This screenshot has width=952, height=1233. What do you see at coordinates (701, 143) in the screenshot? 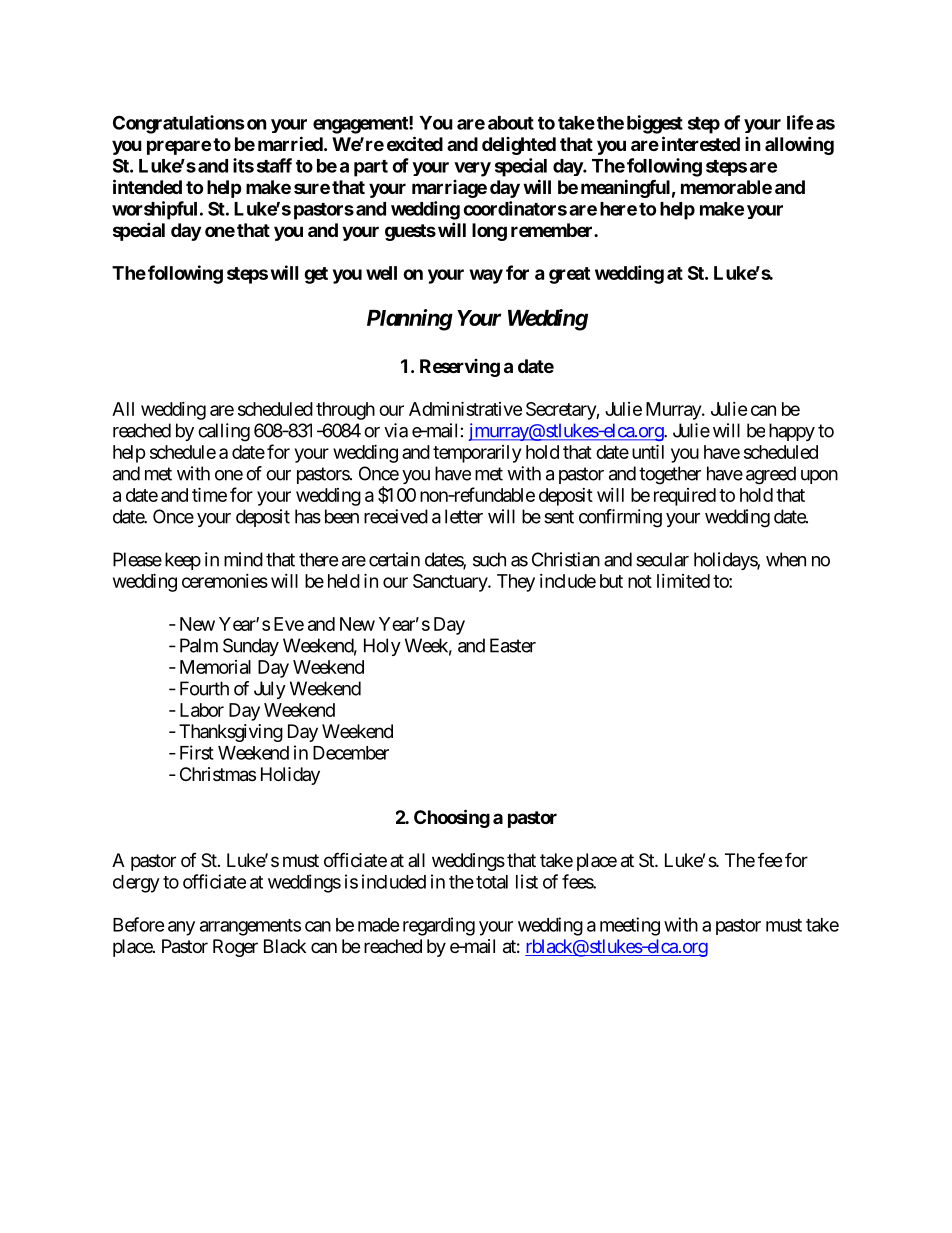
I see `interested` at bounding box center [701, 143].
